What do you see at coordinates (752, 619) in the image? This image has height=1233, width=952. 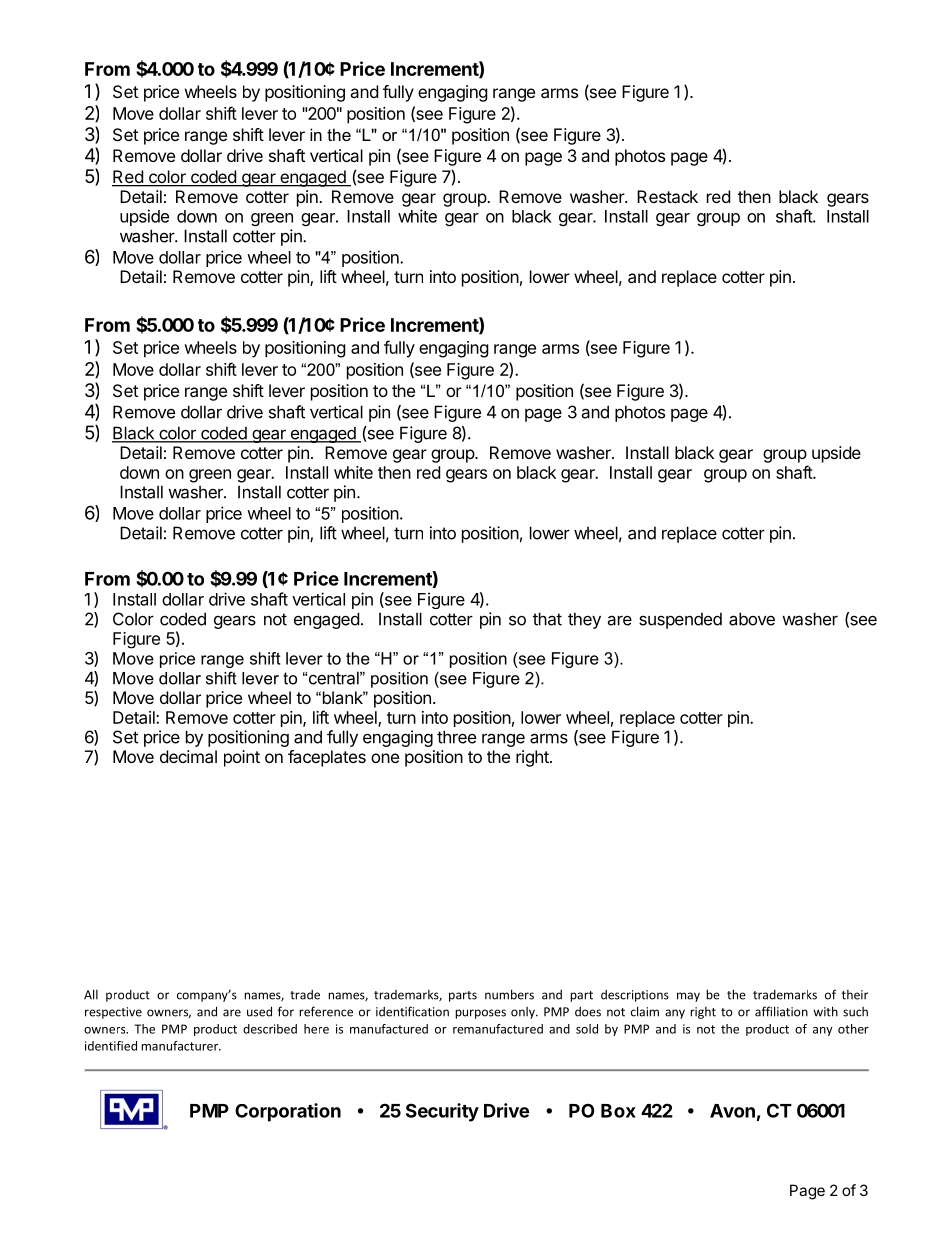 I see `above` at bounding box center [752, 619].
